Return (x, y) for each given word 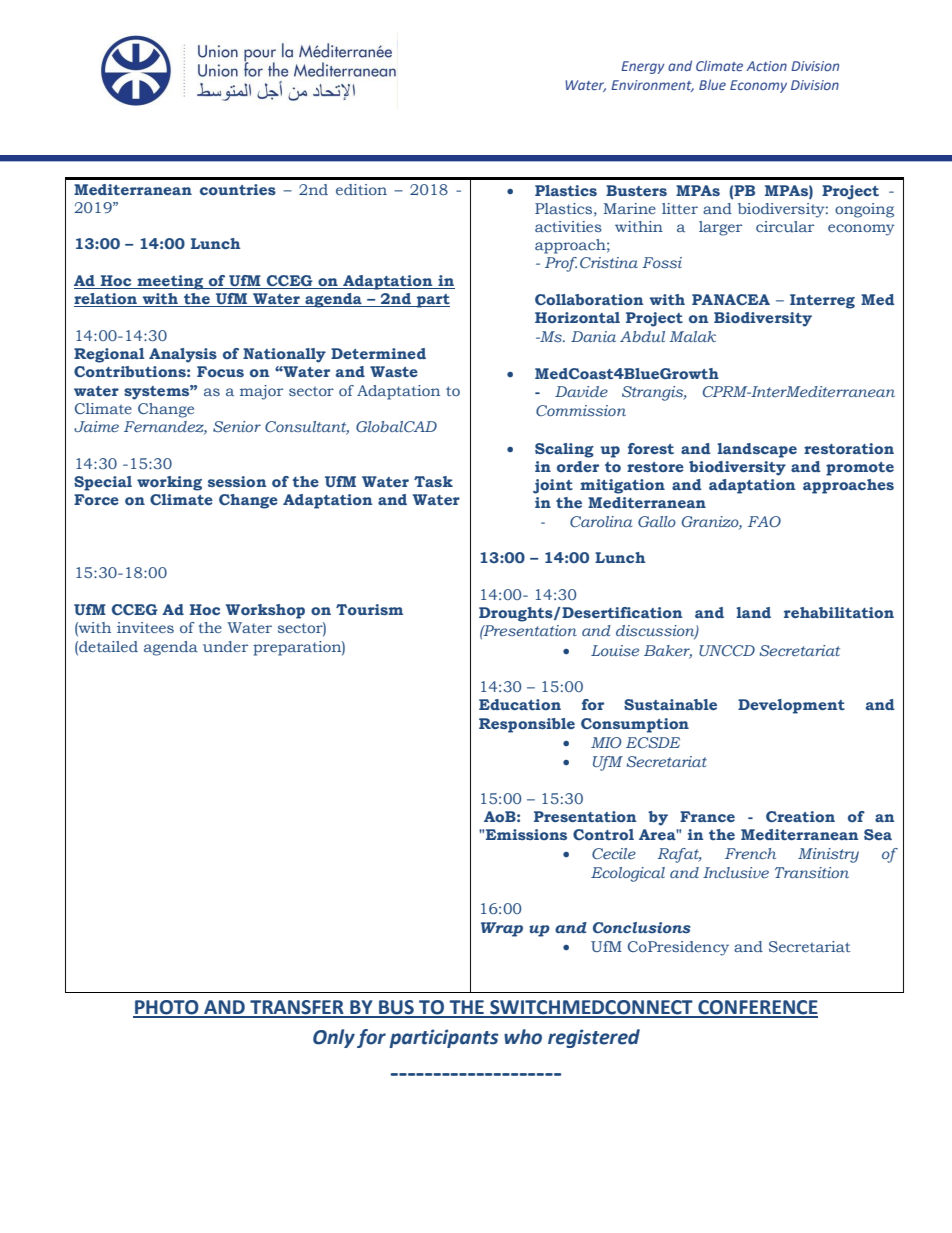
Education (520, 704)
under (225, 647)
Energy (643, 67)
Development (791, 706)
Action (766, 66)
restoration (849, 448)
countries (238, 189)
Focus (220, 371)
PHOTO (167, 1008)
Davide (581, 391)
